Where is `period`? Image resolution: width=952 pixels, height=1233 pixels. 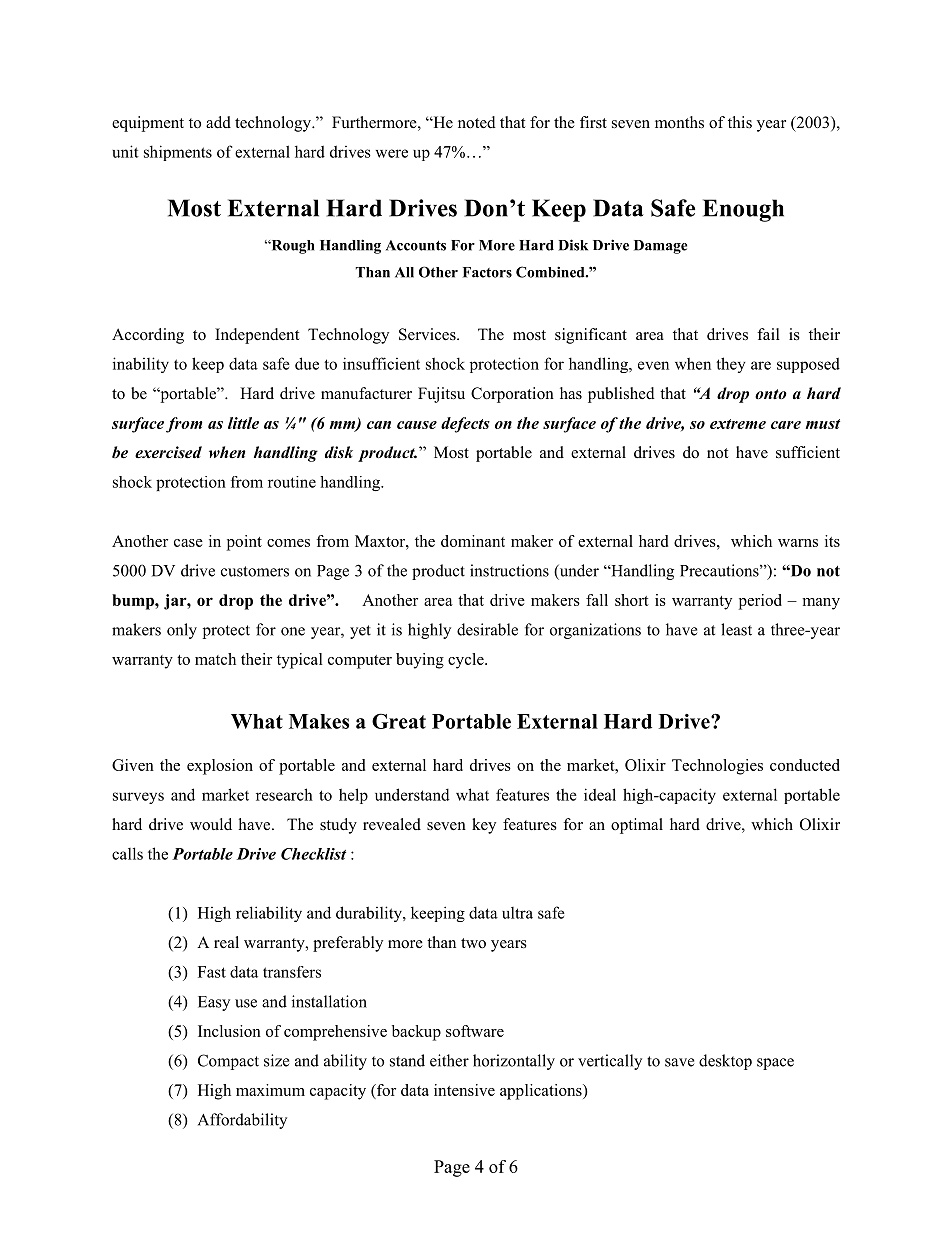 period is located at coordinates (760, 602).
